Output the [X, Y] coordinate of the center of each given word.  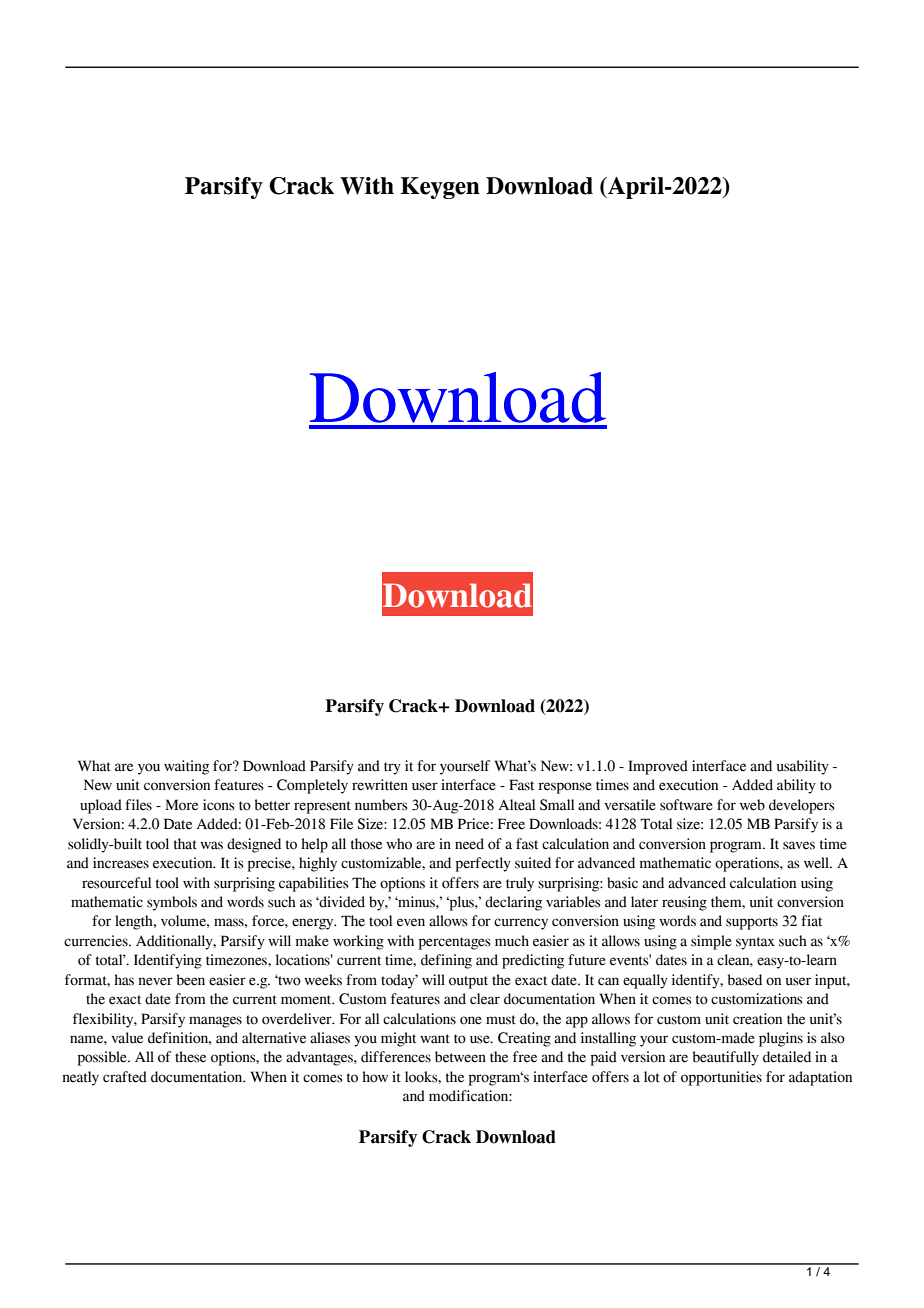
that [185, 844]
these [190, 1057]
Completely [312, 786]
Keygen [440, 188]
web [752, 805]
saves [799, 845]
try [392, 768]
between [460, 1057]
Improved [658, 767]
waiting [186, 767]
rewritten [380, 785]
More [181, 805]
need [469, 844]
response [565, 788]
